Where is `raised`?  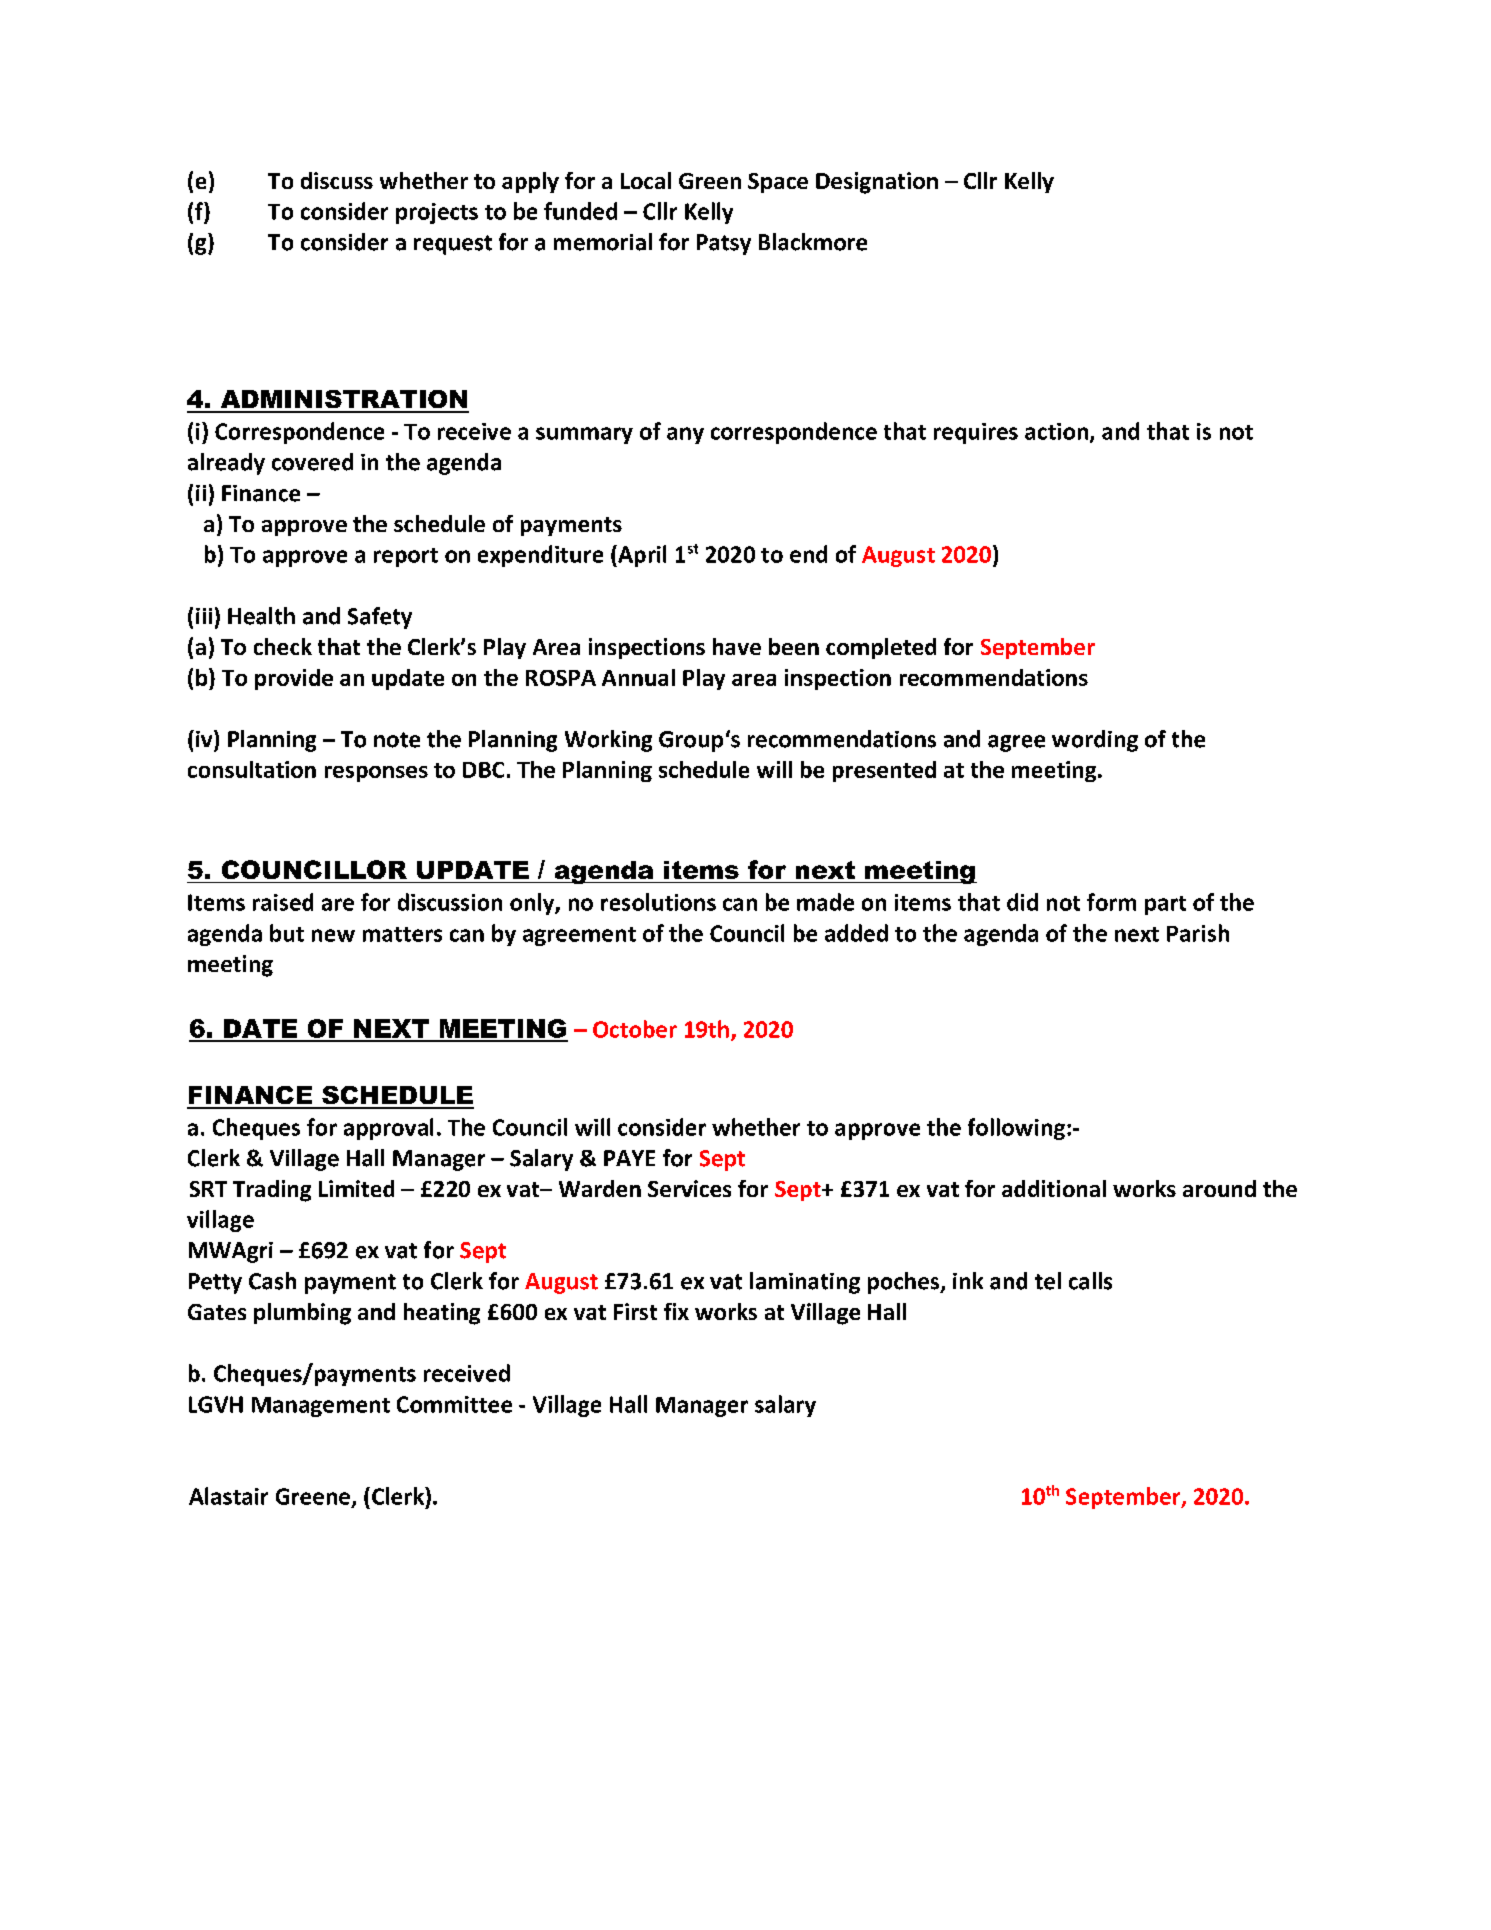
raised is located at coordinates (283, 902).
